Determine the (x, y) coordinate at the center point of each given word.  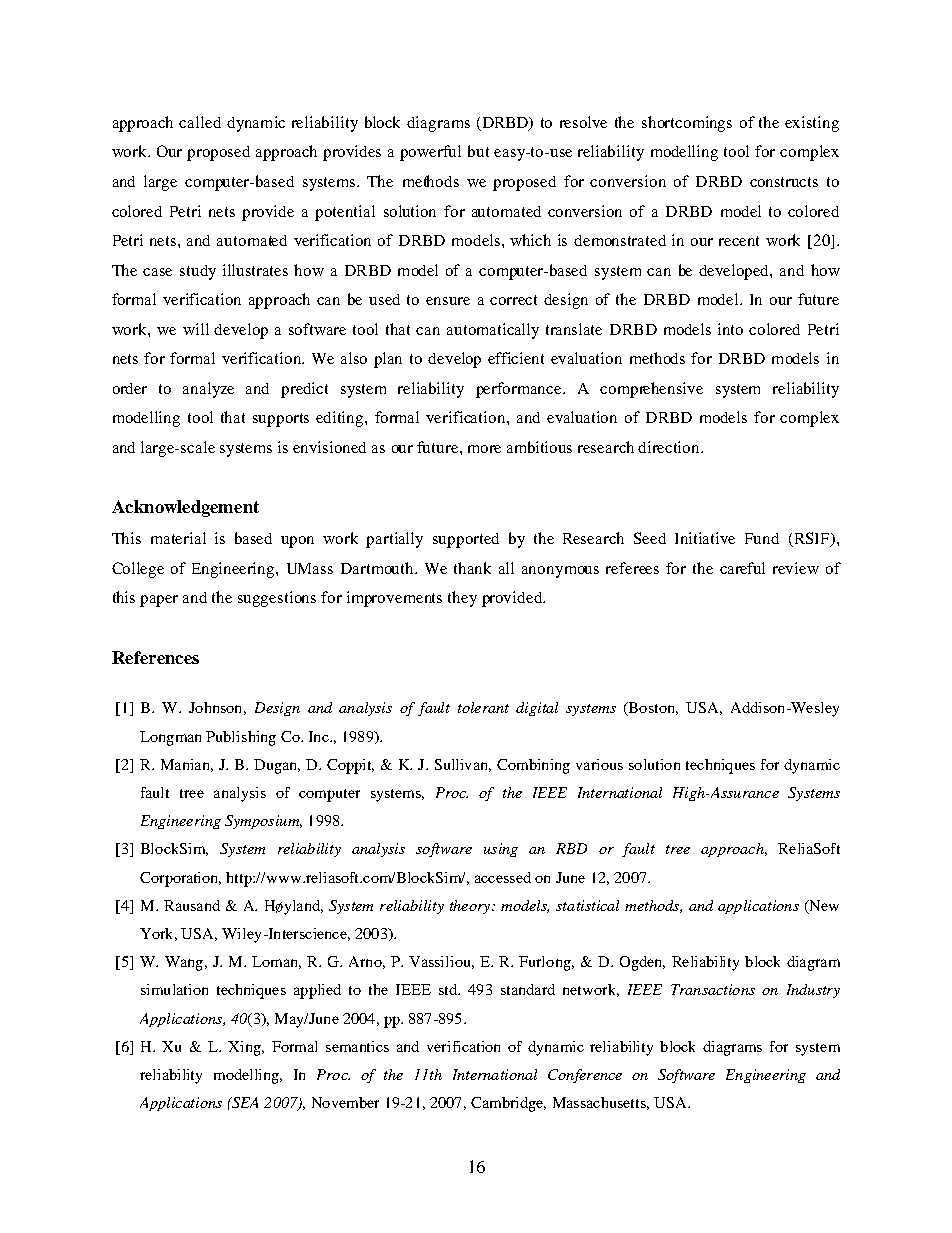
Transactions (713, 989)
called (200, 122)
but (478, 151)
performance (520, 390)
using (501, 850)
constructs (784, 182)
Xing (245, 1048)
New (823, 907)
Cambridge (508, 1104)
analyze (208, 390)
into (730, 329)
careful (742, 568)
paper (159, 601)
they (462, 599)
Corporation (180, 879)
